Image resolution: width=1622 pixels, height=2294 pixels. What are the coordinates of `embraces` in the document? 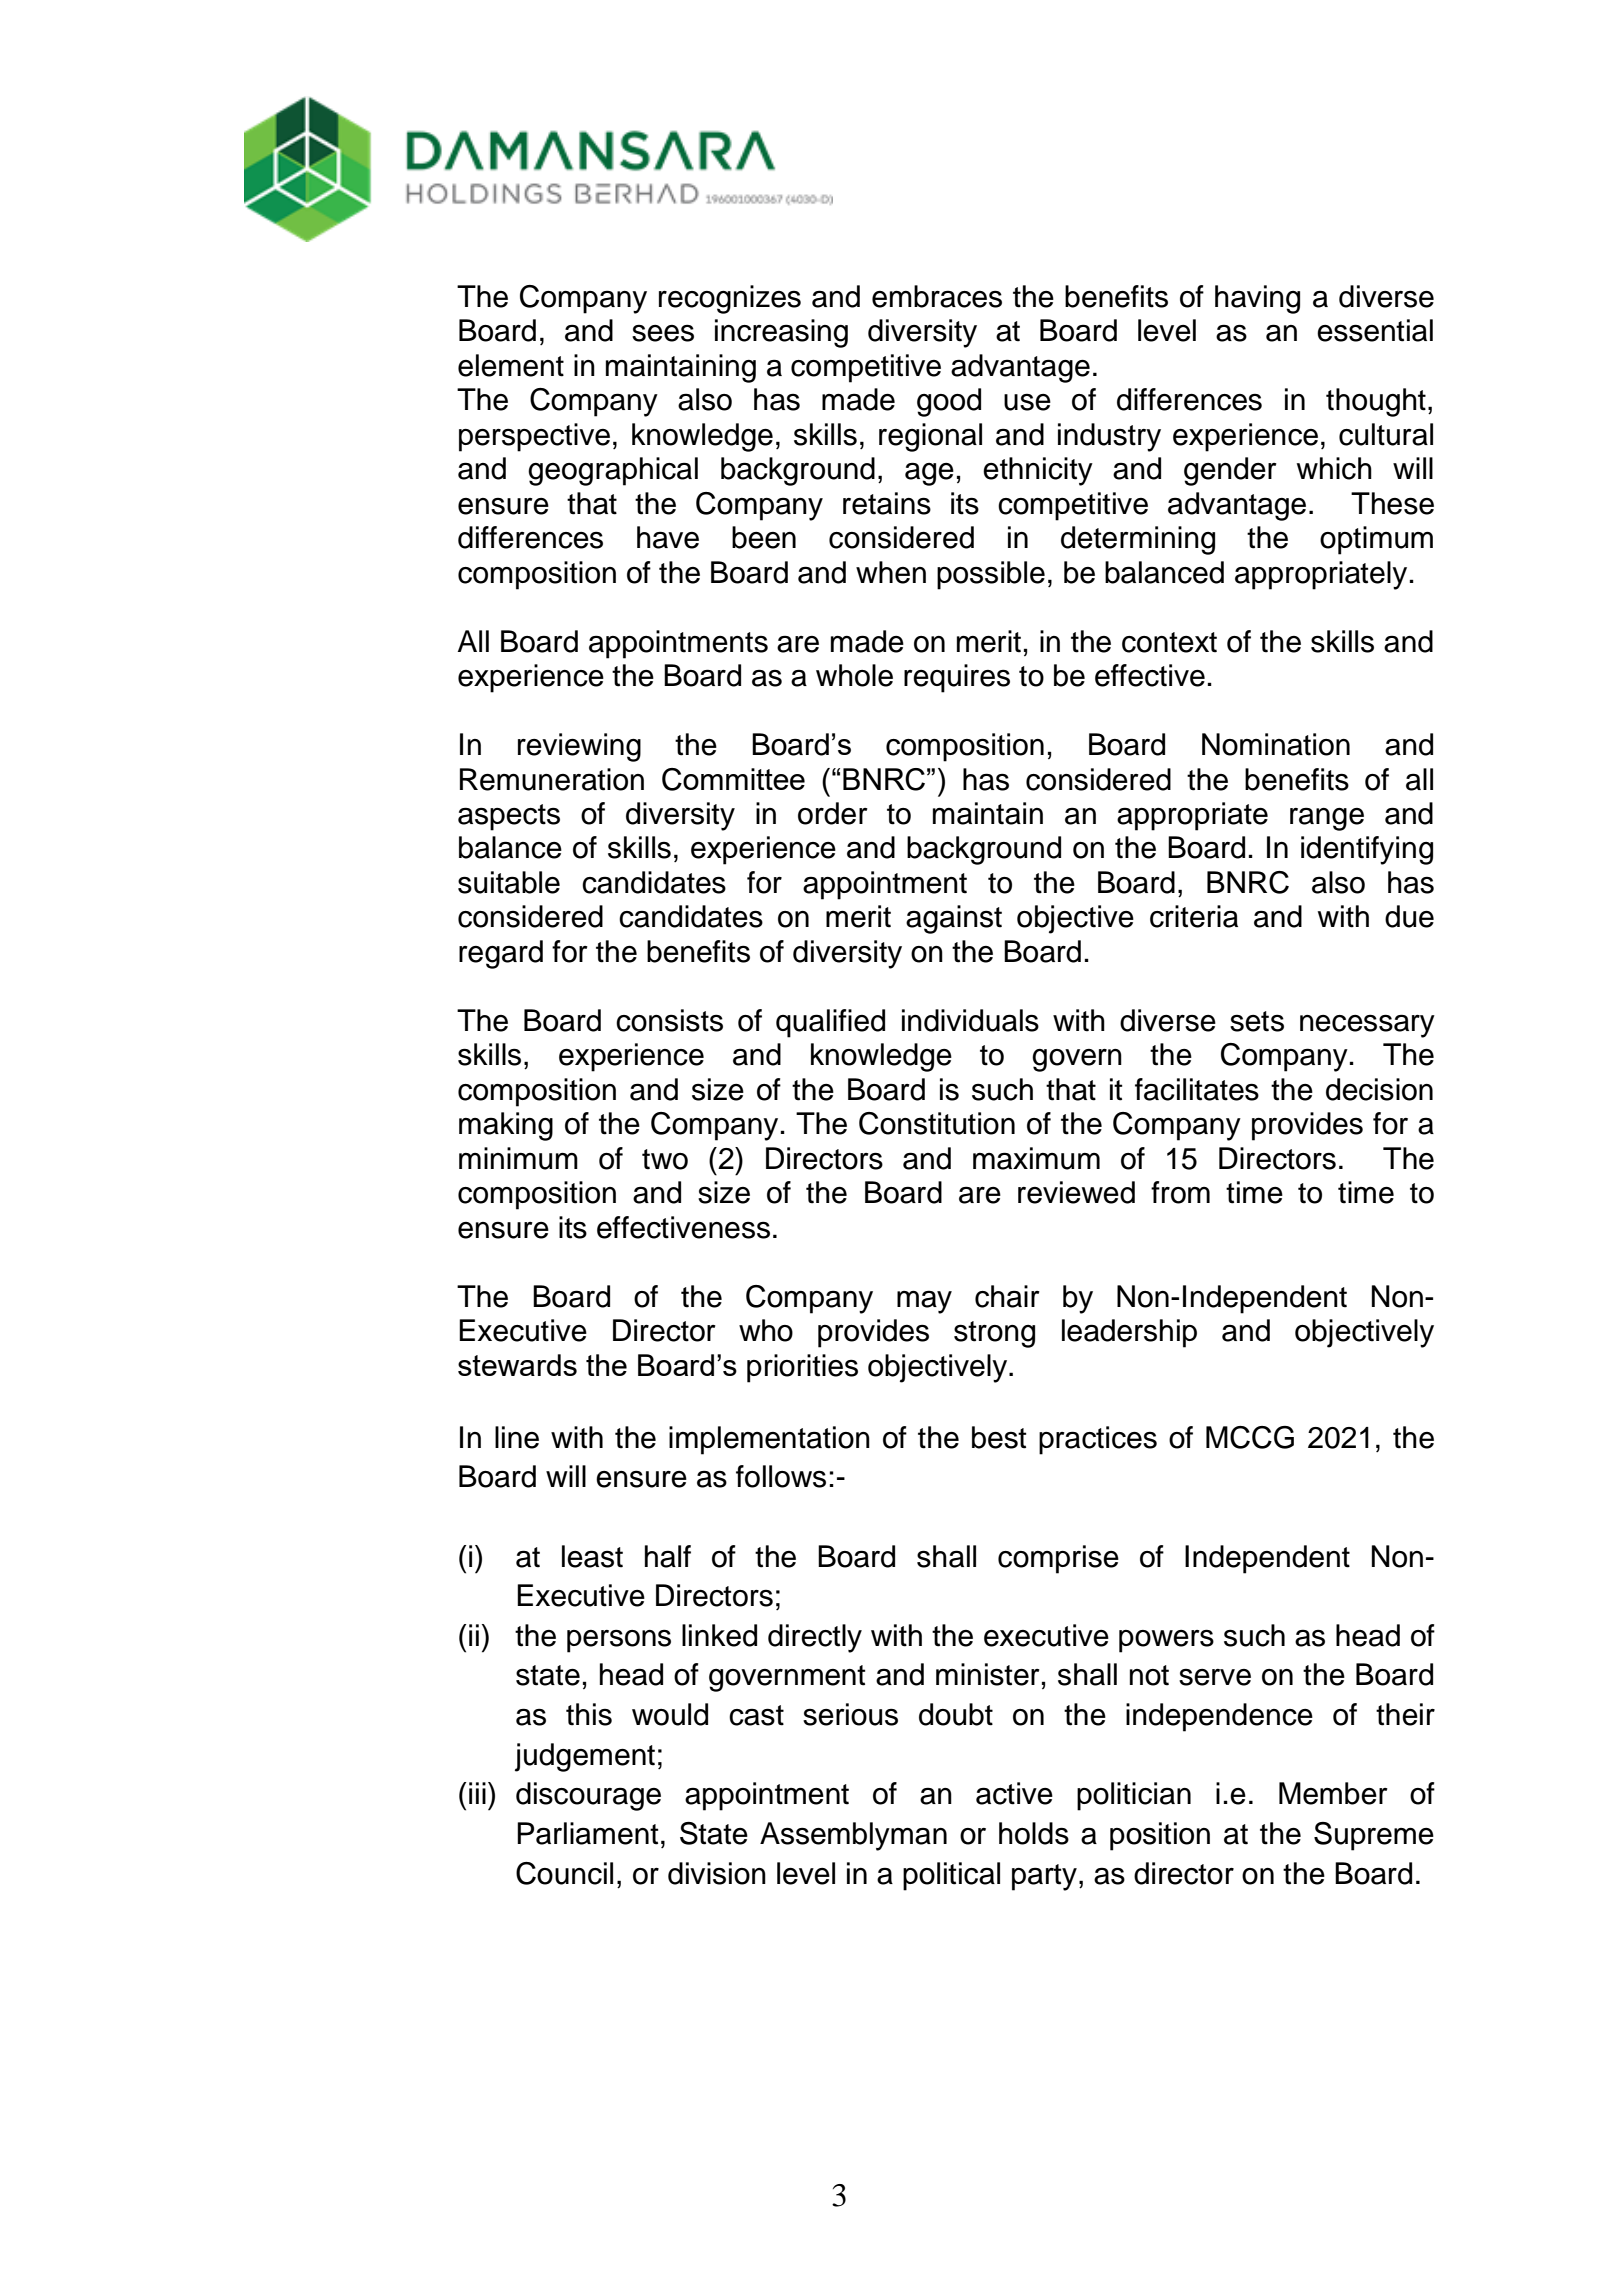 It's located at (937, 296).
